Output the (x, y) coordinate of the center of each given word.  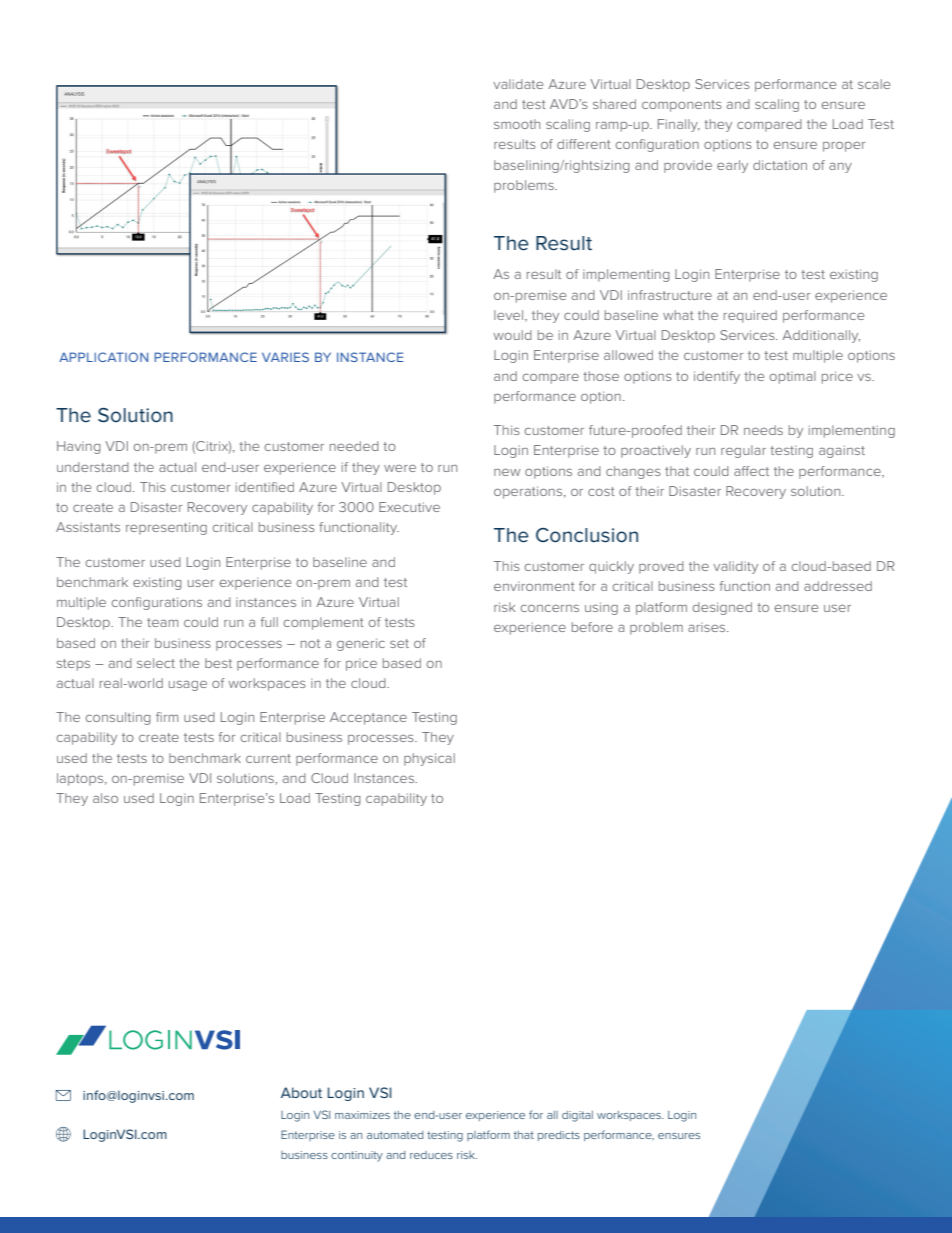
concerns (550, 608)
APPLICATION (103, 357)
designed (722, 608)
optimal (793, 377)
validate (518, 84)
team (162, 622)
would (512, 335)
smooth (517, 124)
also (105, 798)
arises (708, 627)
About (301, 1092)
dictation (780, 165)
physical (429, 759)
